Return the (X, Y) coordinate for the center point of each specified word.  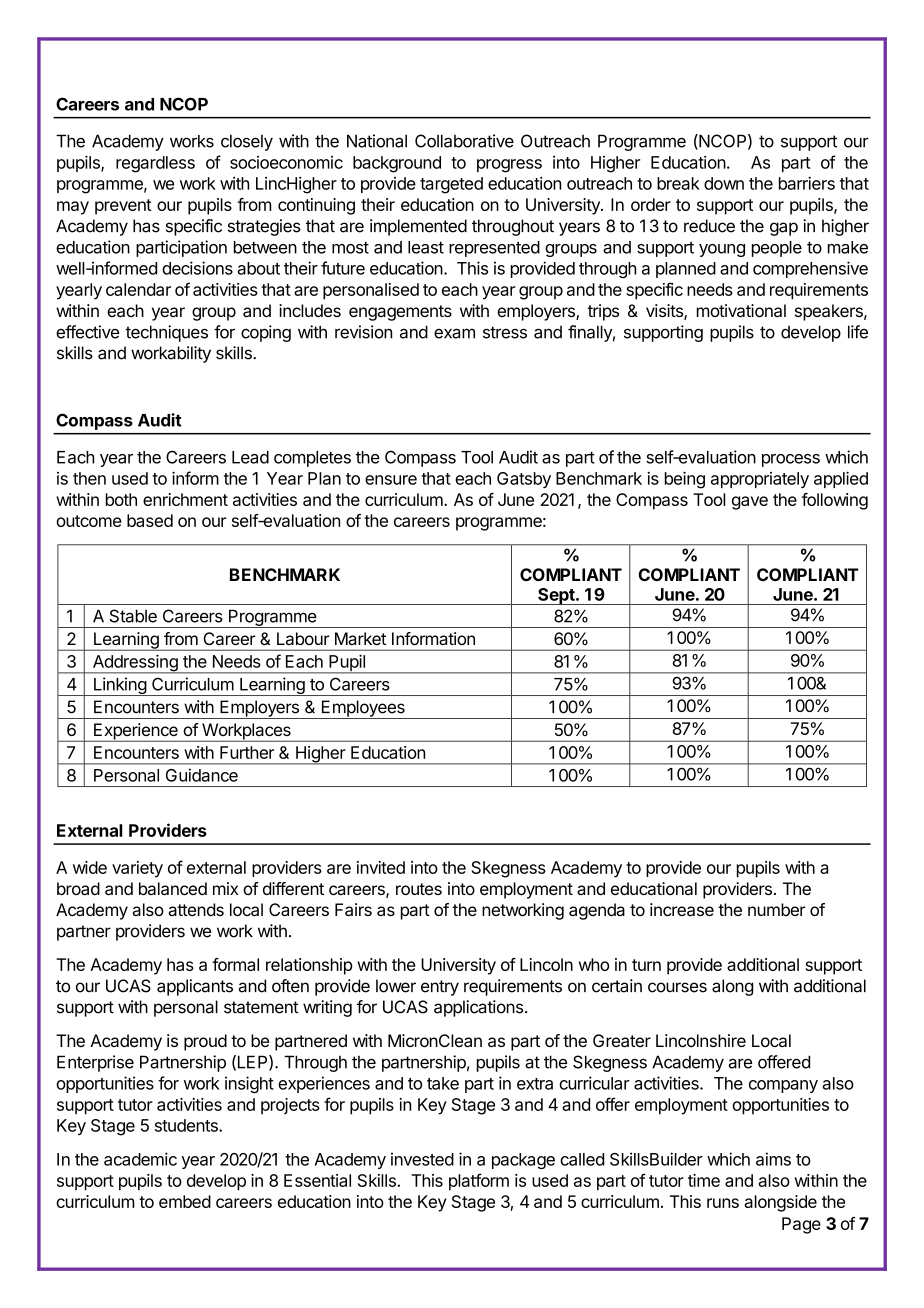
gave (750, 503)
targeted (451, 185)
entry (440, 988)
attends (196, 909)
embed (185, 1201)
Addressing (135, 664)
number (776, 909)
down (724, 183)
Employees (363, 709)
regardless (155, 164)
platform (479, 1182)
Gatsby (524, 480)
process (791, 460)
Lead (250, 457)
